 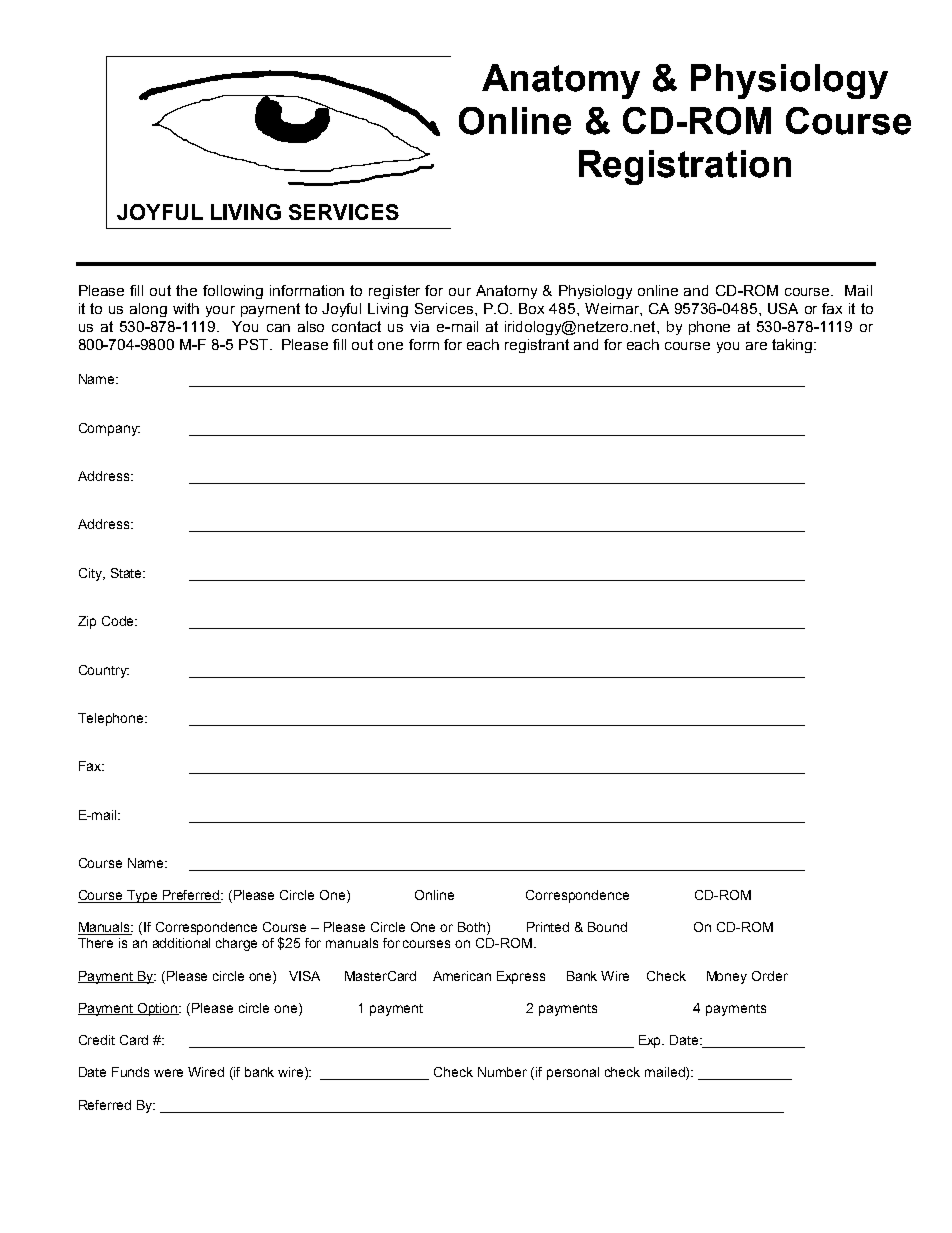 What do you see at coordinates (685, 167) in the screenshot?
I see `Registration` at bounding box center [685, 167].
